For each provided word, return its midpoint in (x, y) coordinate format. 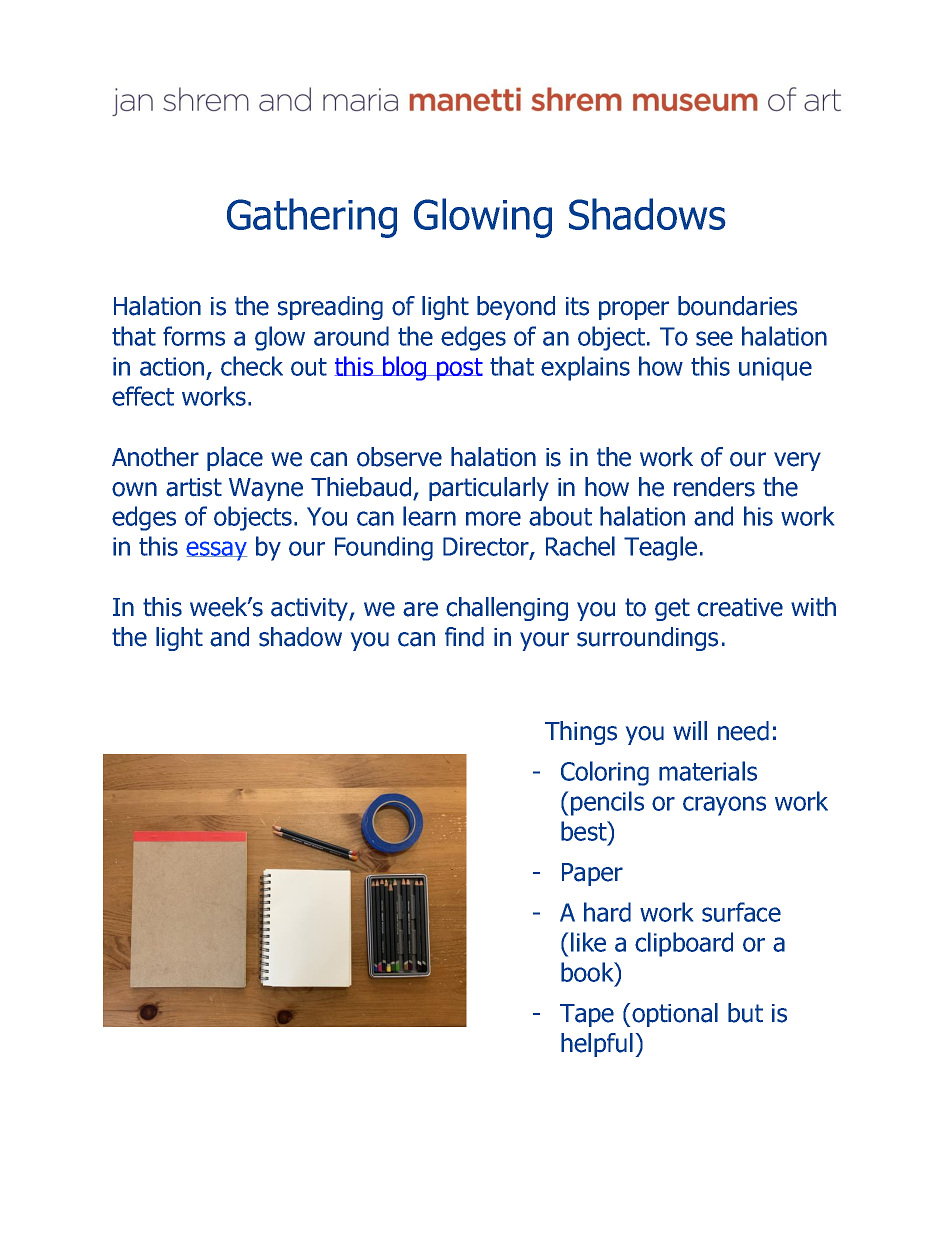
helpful (597, 1045)
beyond (516, 308)
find (464, 637)
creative (740, 607)
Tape (587, 1015)
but (745, 1013)
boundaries (737, 306)
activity (310, 609)
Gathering (312, 218)
